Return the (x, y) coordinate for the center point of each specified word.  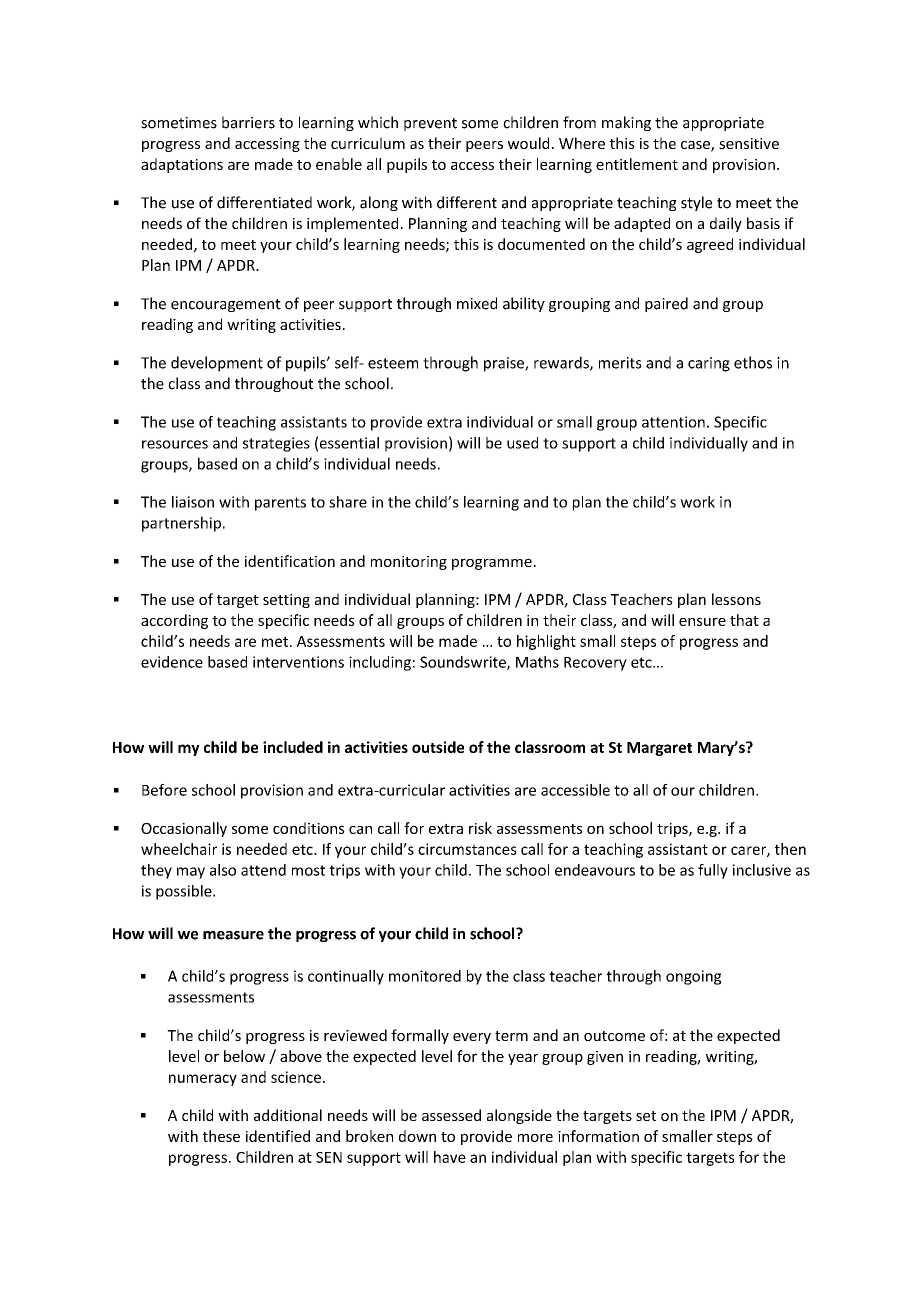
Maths (537, 662)
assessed (451, 1115)
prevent (430, 124)
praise (505, 364)
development (217, 364)
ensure (702, 621)
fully (713, 871)
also (223, 870)
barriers (248, 122)
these (221, 1136)
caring (709, 364)
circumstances (467, 849)
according (174, 621)
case (696, 146)
